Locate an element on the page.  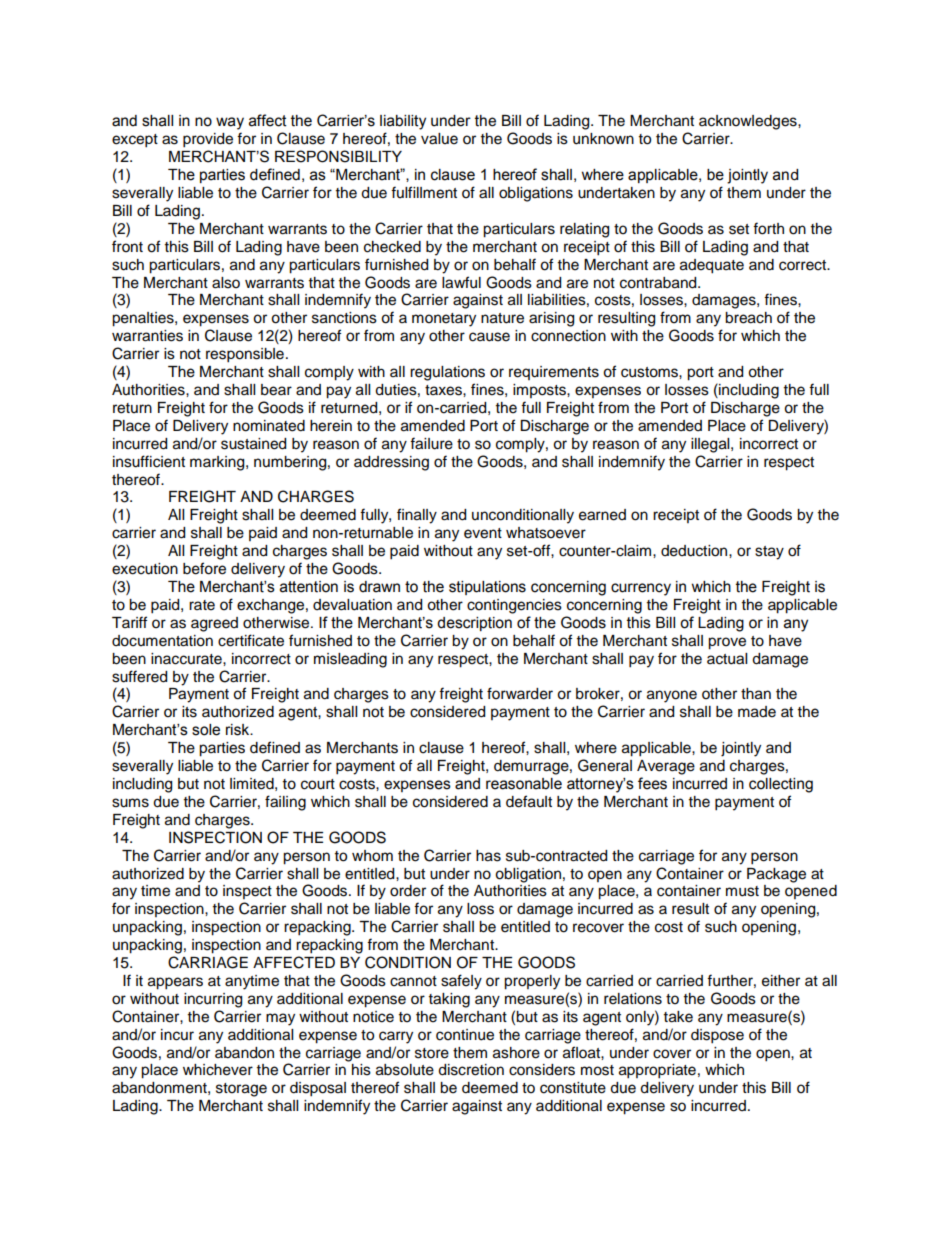
agreed is located at coordinates (214, 624).
